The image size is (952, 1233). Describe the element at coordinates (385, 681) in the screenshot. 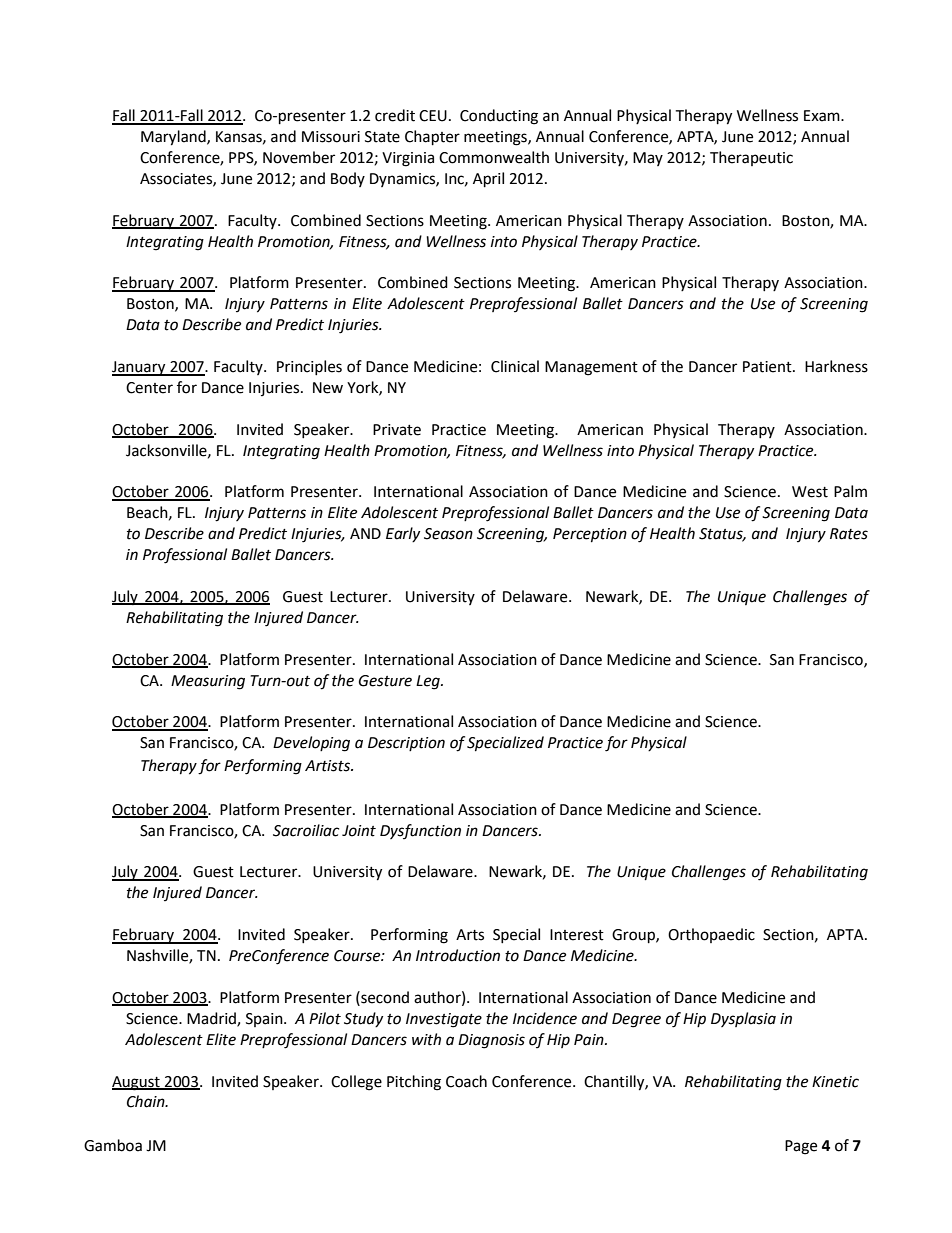

I see `Gesture` at that location.
